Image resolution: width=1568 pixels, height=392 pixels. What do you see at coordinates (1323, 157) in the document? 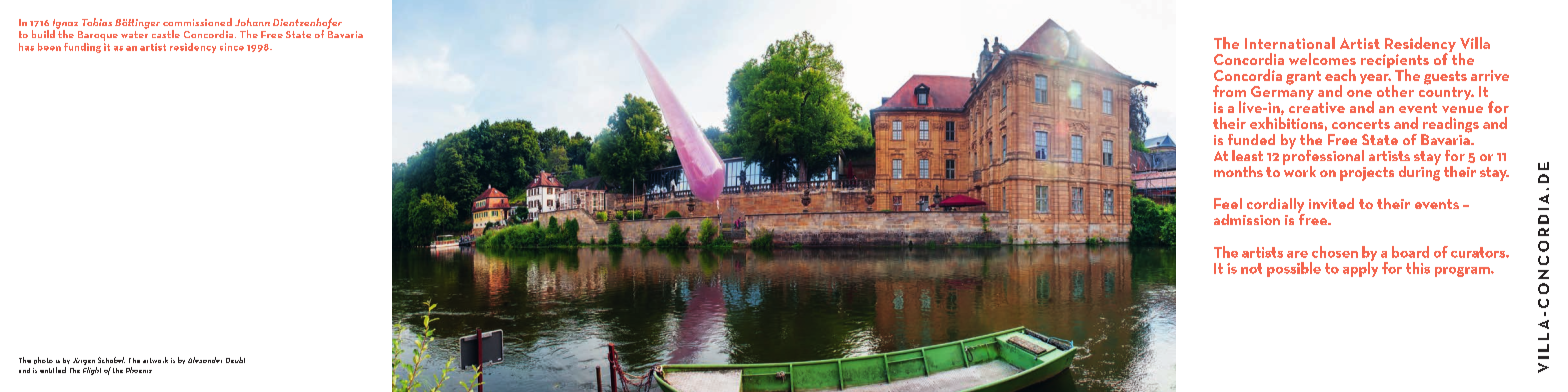
I see `professional` at bounding box center [1323, 157].
